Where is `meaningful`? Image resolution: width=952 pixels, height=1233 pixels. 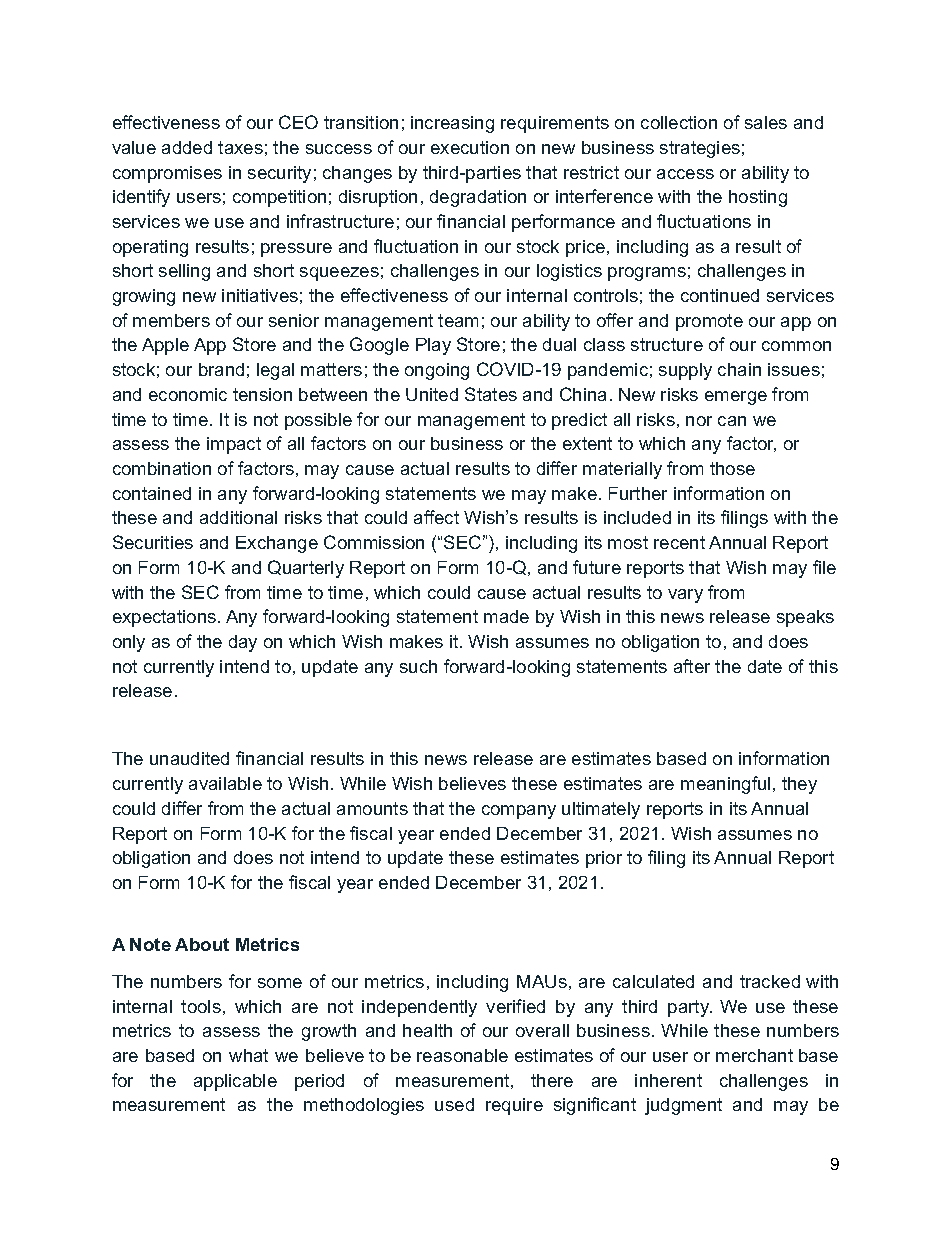
meaningful is located at coordinates (725, 785).
